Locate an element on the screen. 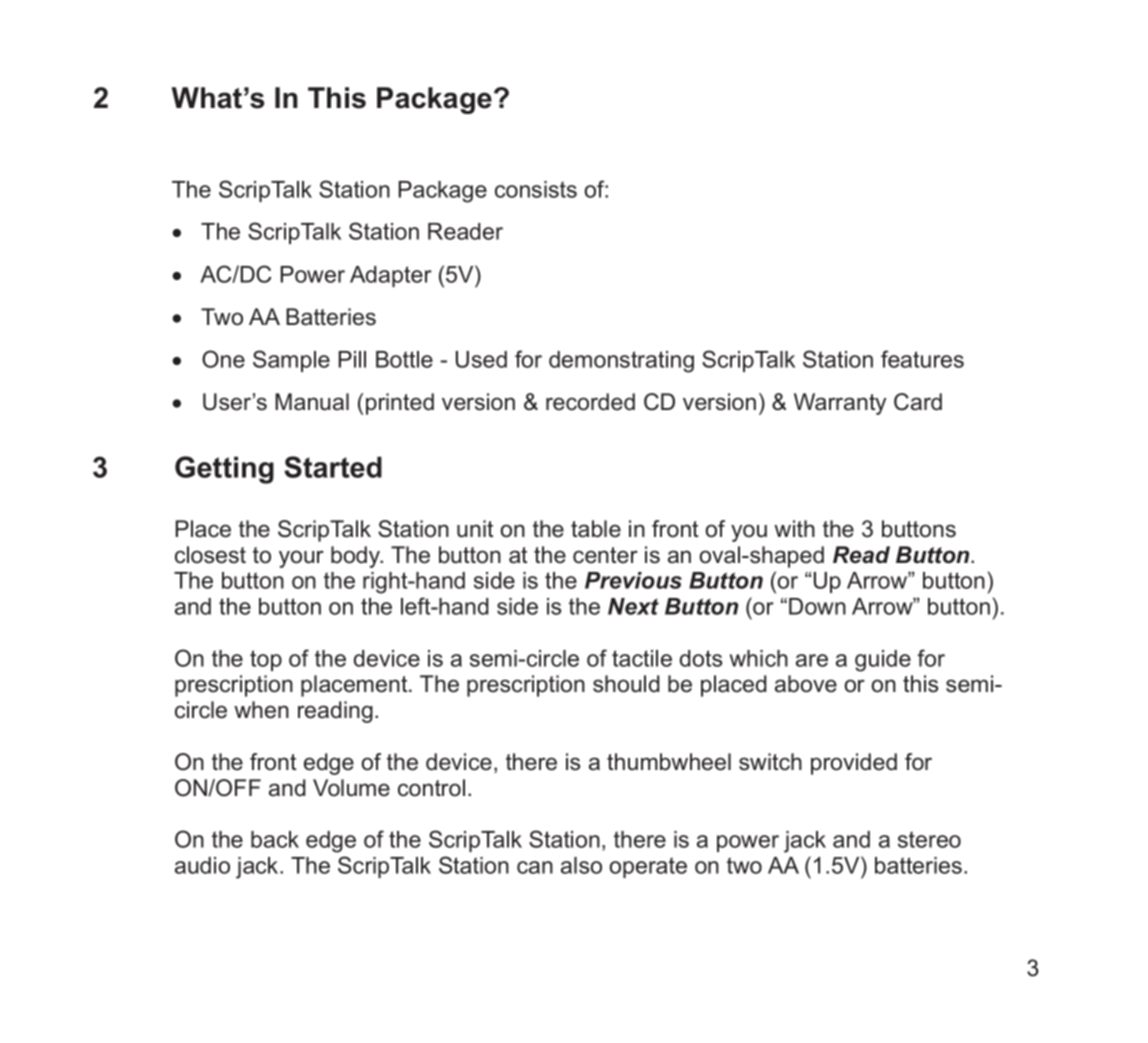 The width and height of the screenshot is (1148, 1043). recorded is located at coordinates (590, 402).
